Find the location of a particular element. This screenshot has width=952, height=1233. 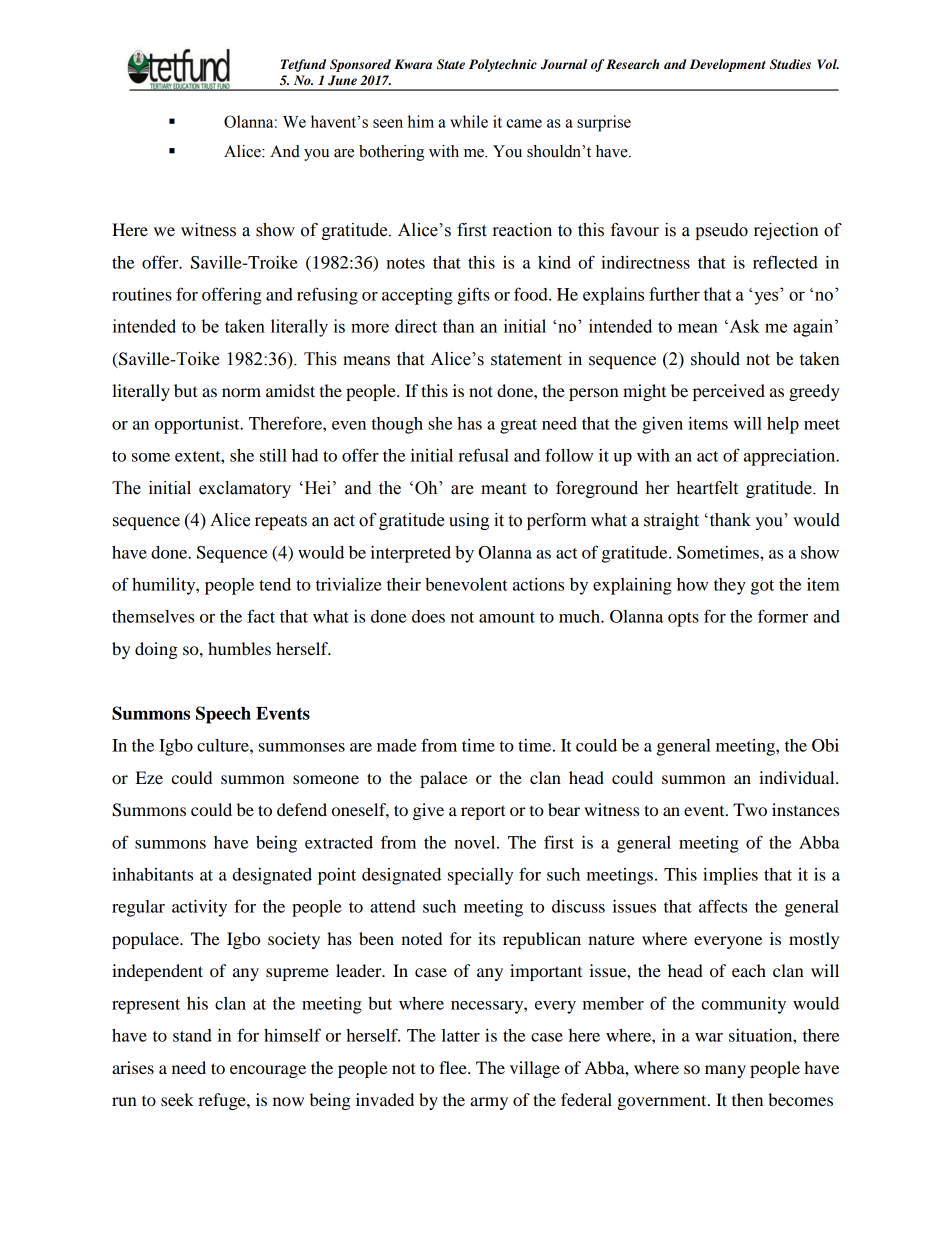

individual is located at coordinates (798, 777).
